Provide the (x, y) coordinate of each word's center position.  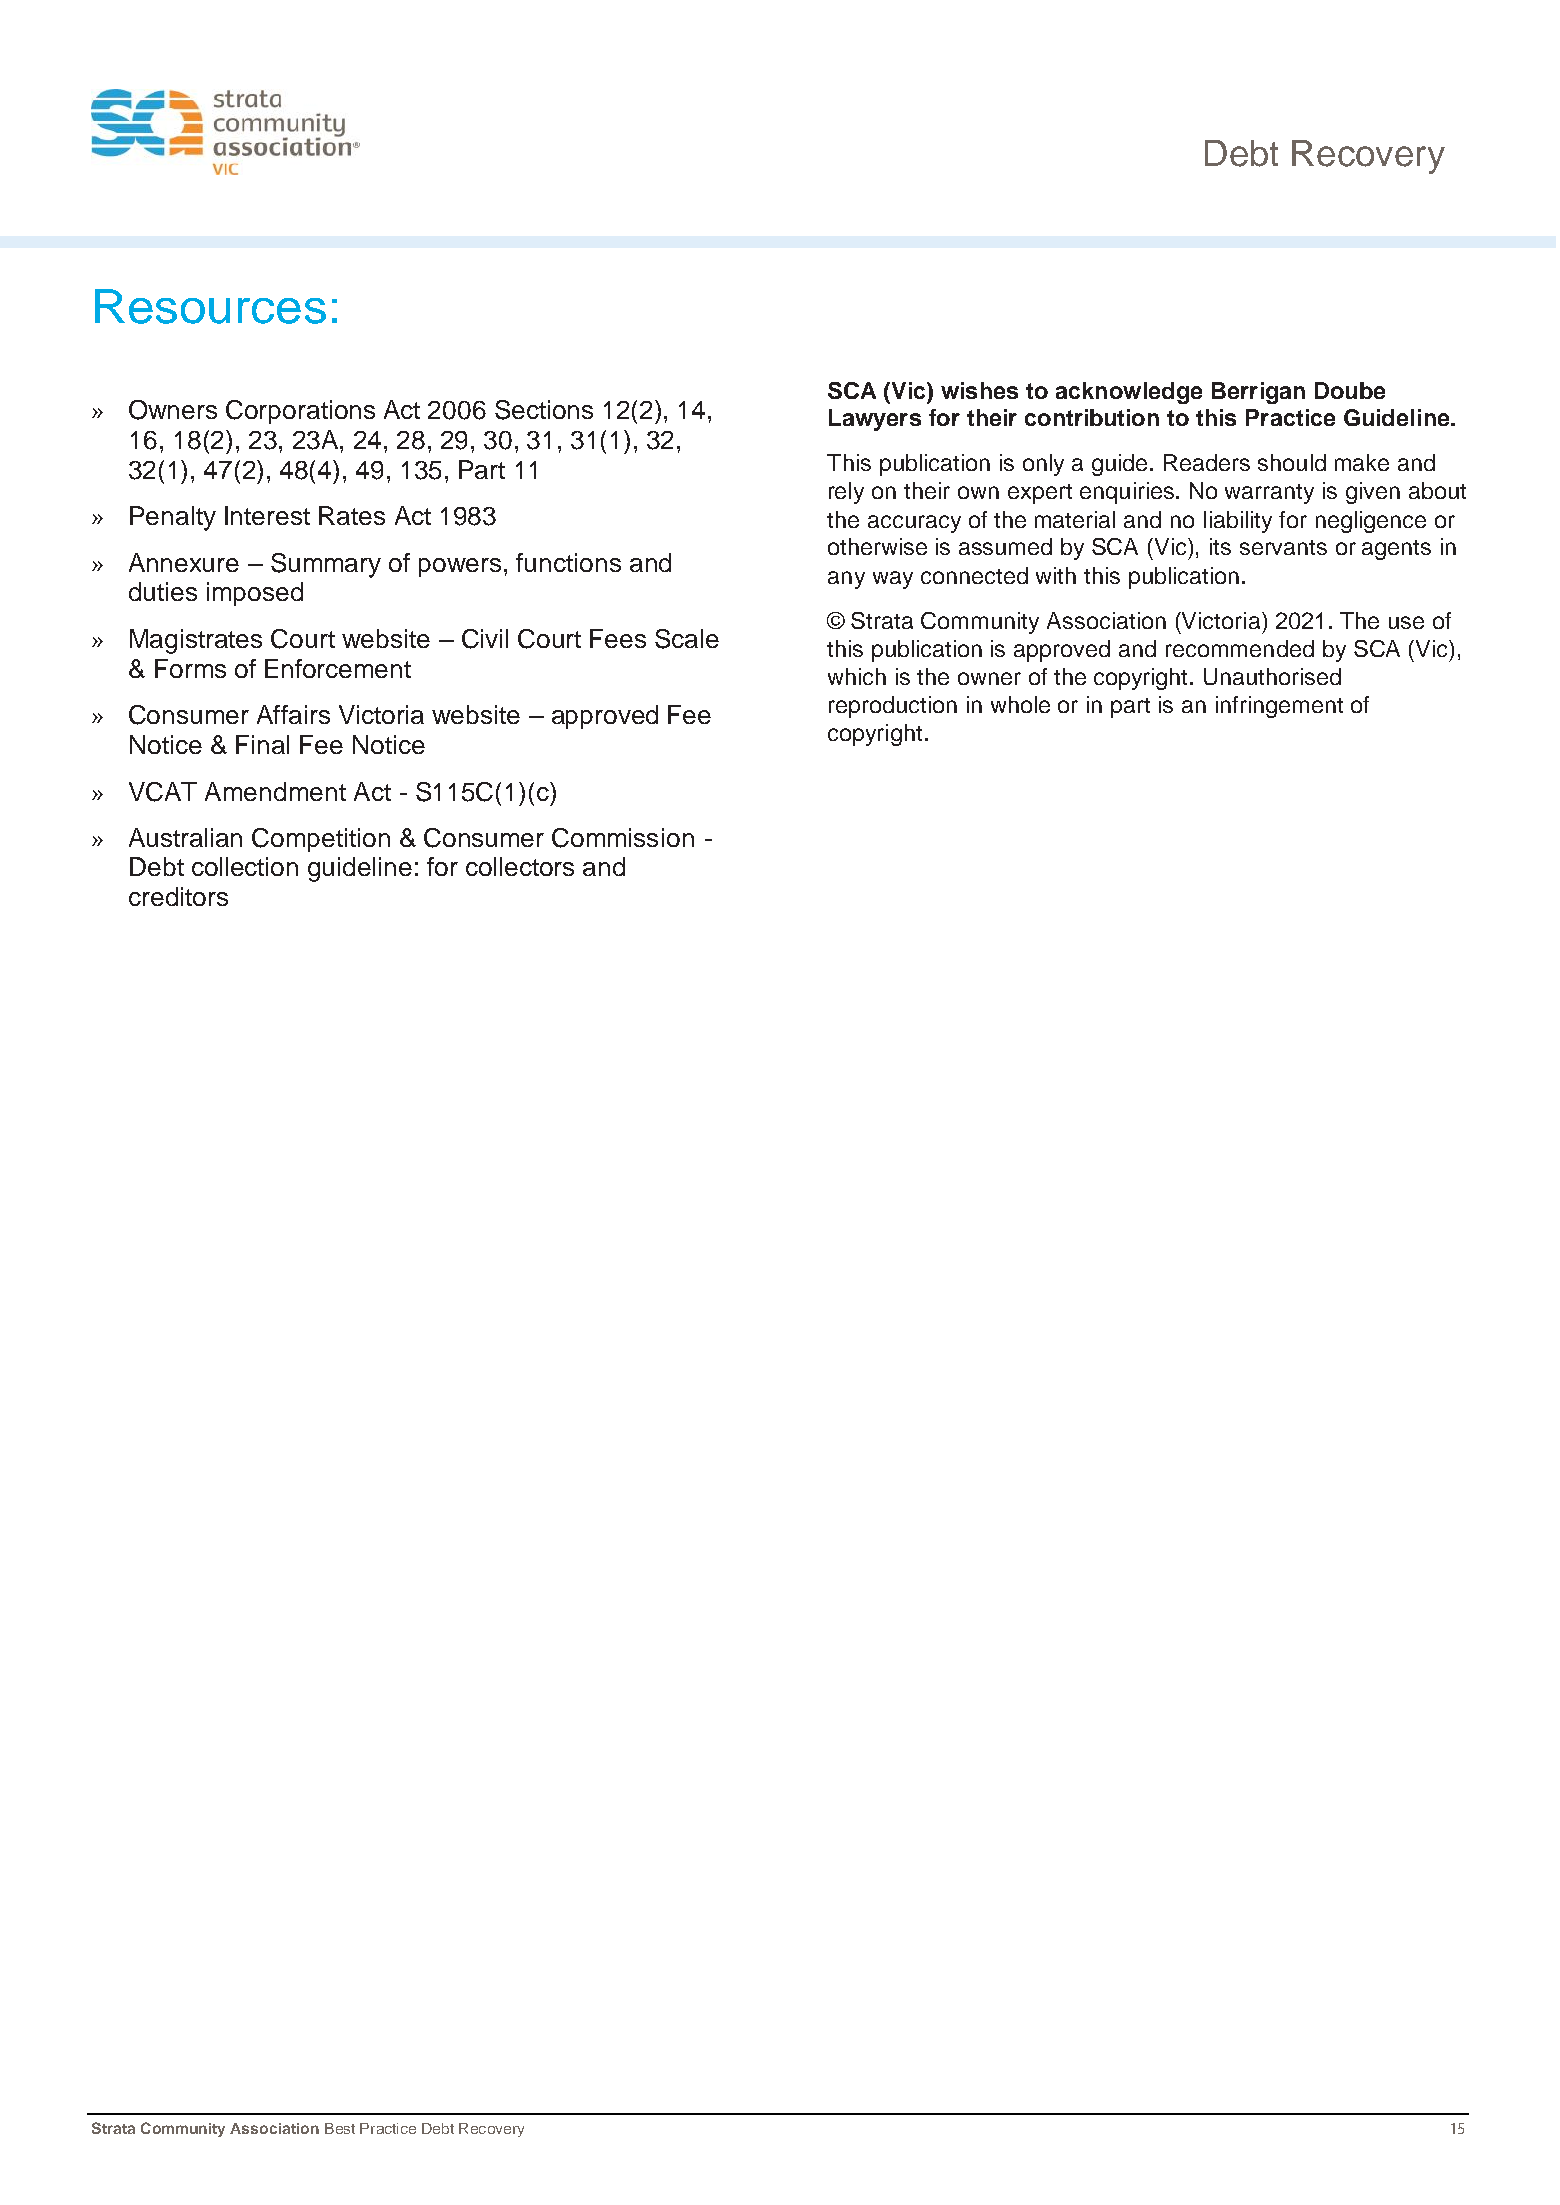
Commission (623, 838)
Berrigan (1258, 393)
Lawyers (875, 420)
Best (340, 2128)
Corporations (300, 412)
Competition (321, 840)
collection (245, 866)
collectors (520, 866)
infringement (1279, 707)
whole (1020, 704)
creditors (178, 896)
